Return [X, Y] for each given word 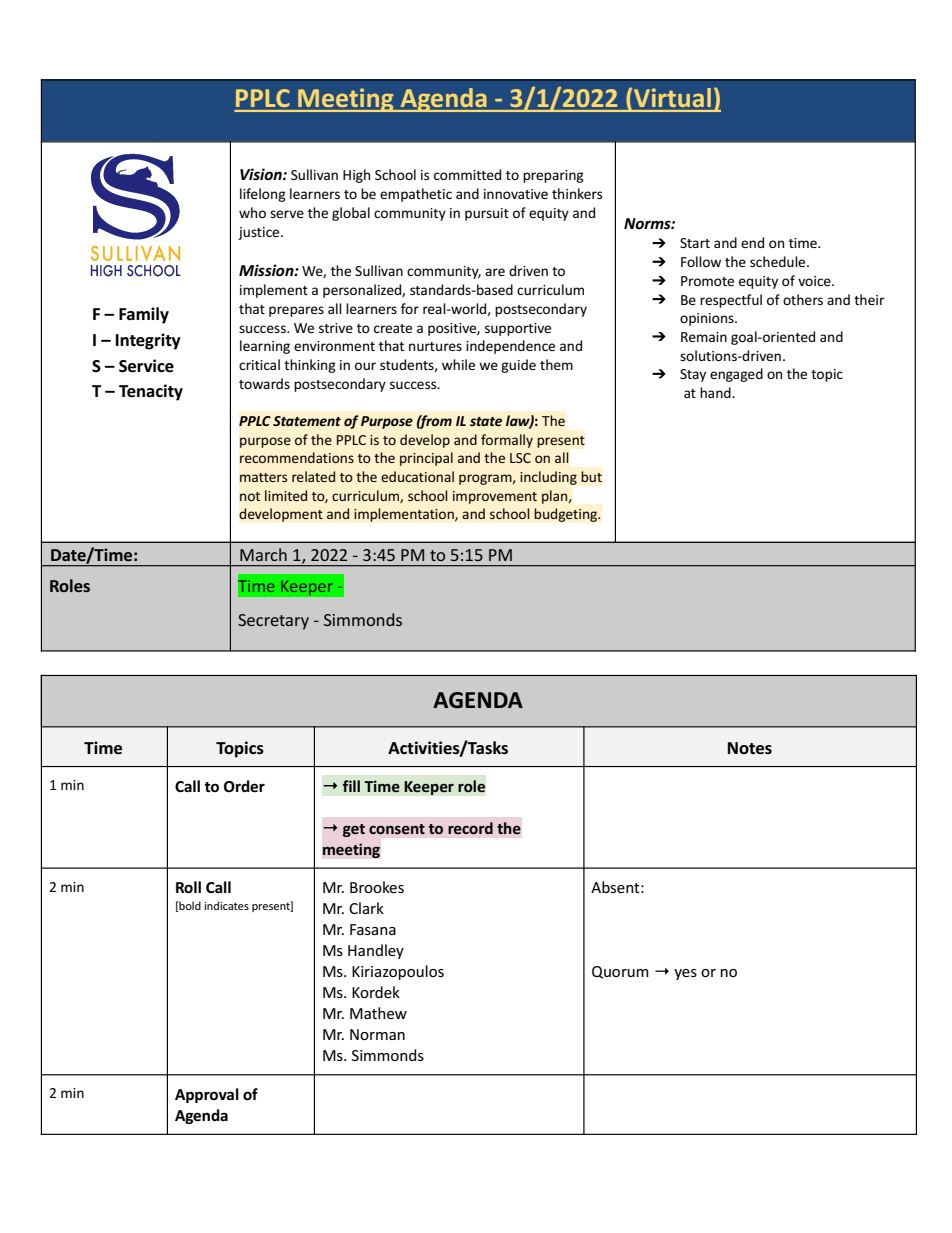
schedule [779, 261]
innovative [516, 194]
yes [685, 974]
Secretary [273, 622]
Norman [377, 1034]
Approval [207, 1095]
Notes [750, 748]
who [252, 212]
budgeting [567, 515]
